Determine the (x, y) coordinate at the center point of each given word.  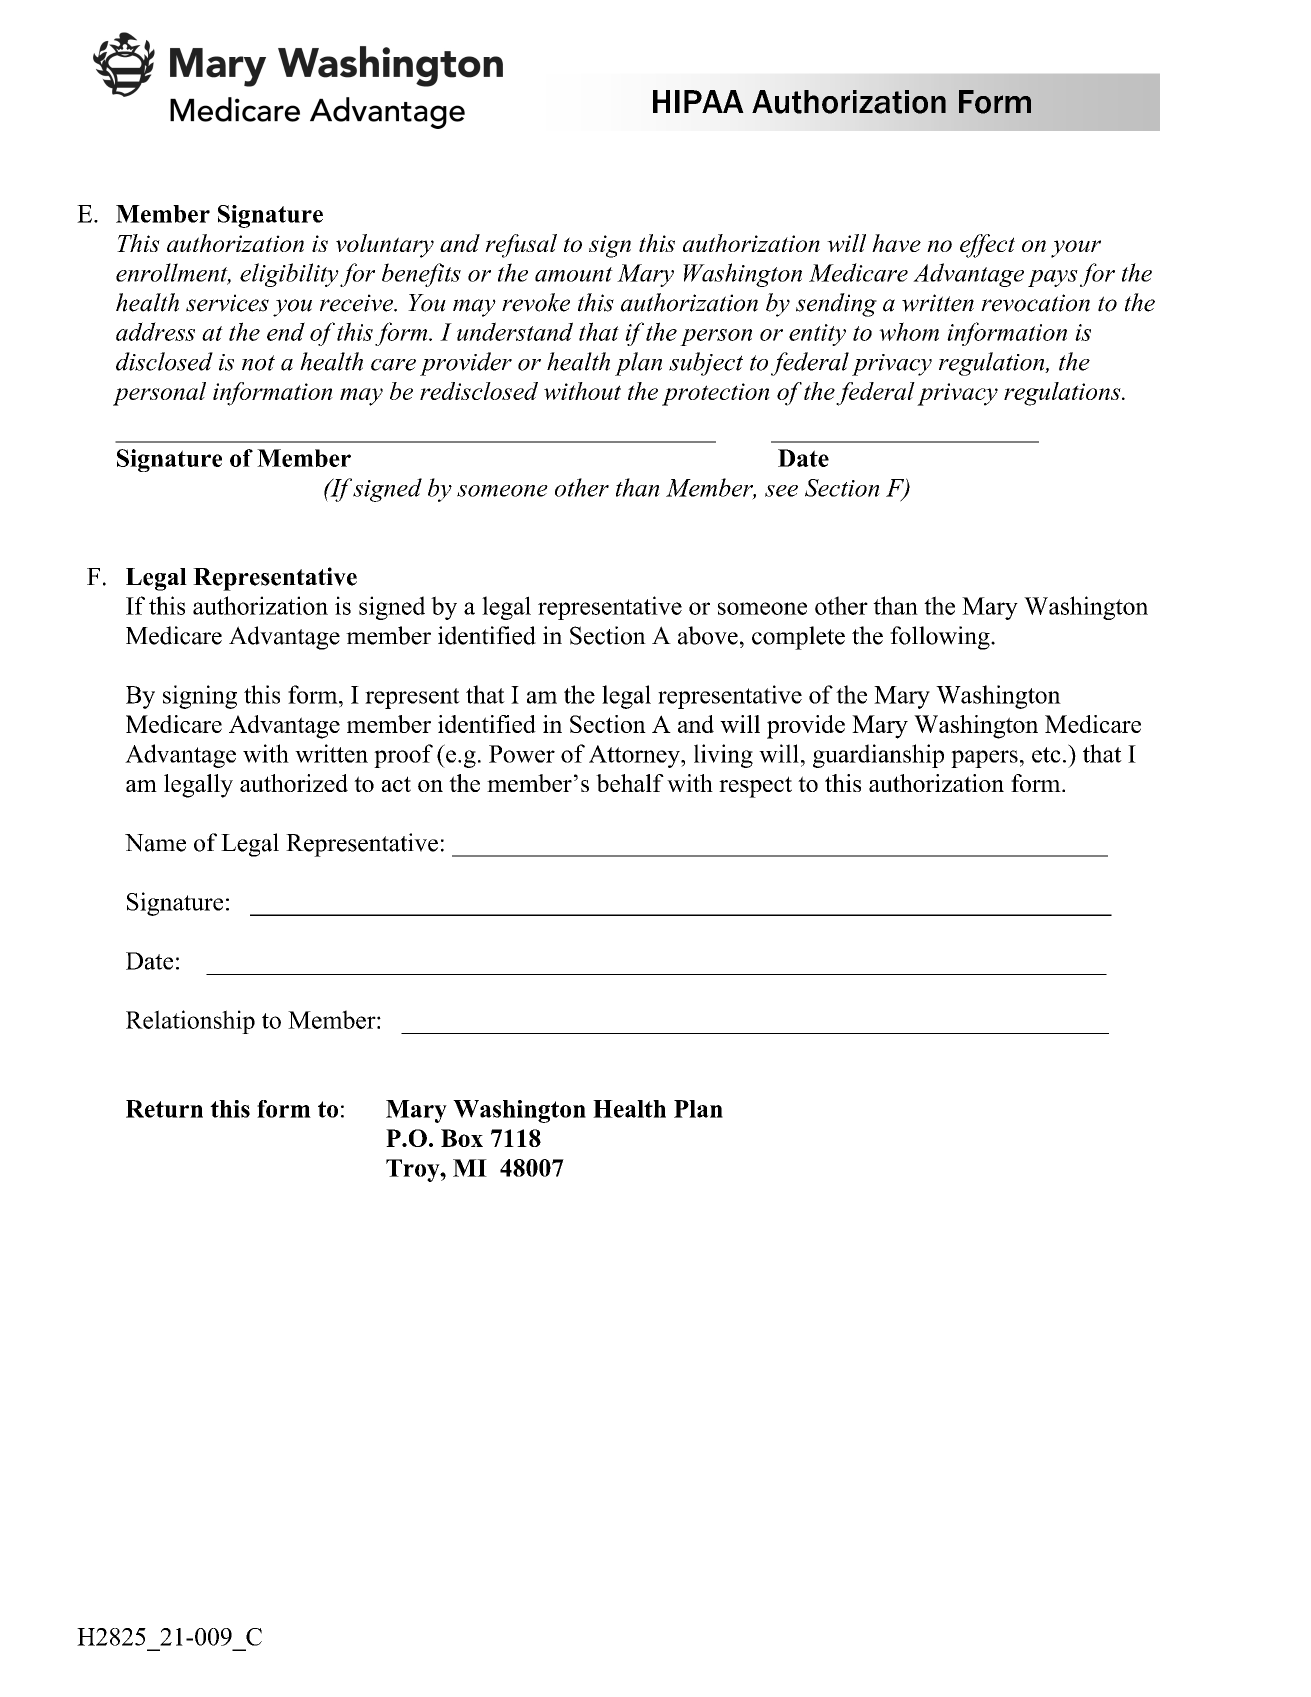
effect (987, 246)
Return (164, 1109)
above (708, 635)
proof (403, 756)
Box (462, 1138)
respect (755, 787)
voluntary (385, 246)
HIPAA (698, 101)
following (941, 638)
